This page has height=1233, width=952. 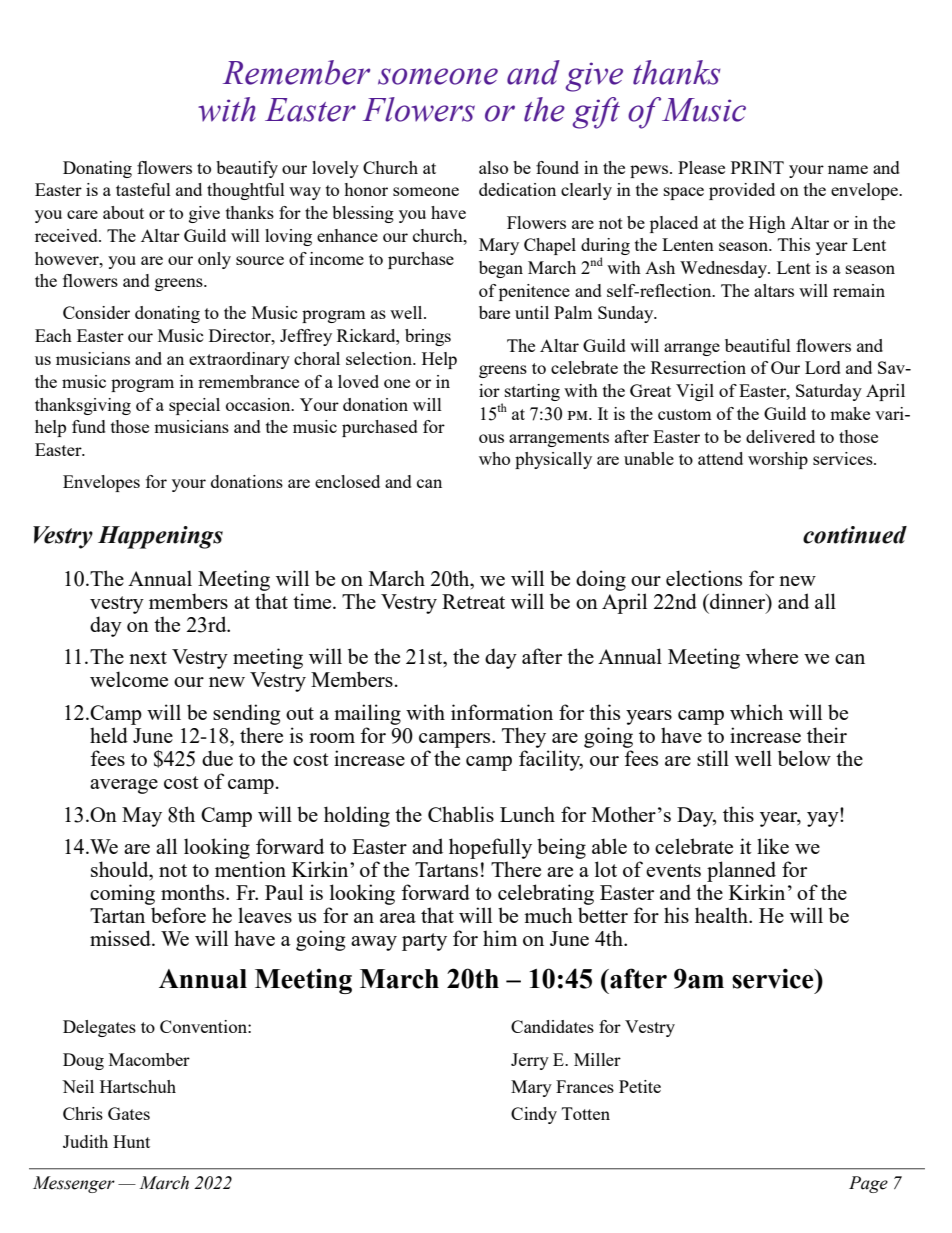 What do you see at coordinates (757, 167) in the page?
I see `PRINT` at bounding box center [757, 167].
